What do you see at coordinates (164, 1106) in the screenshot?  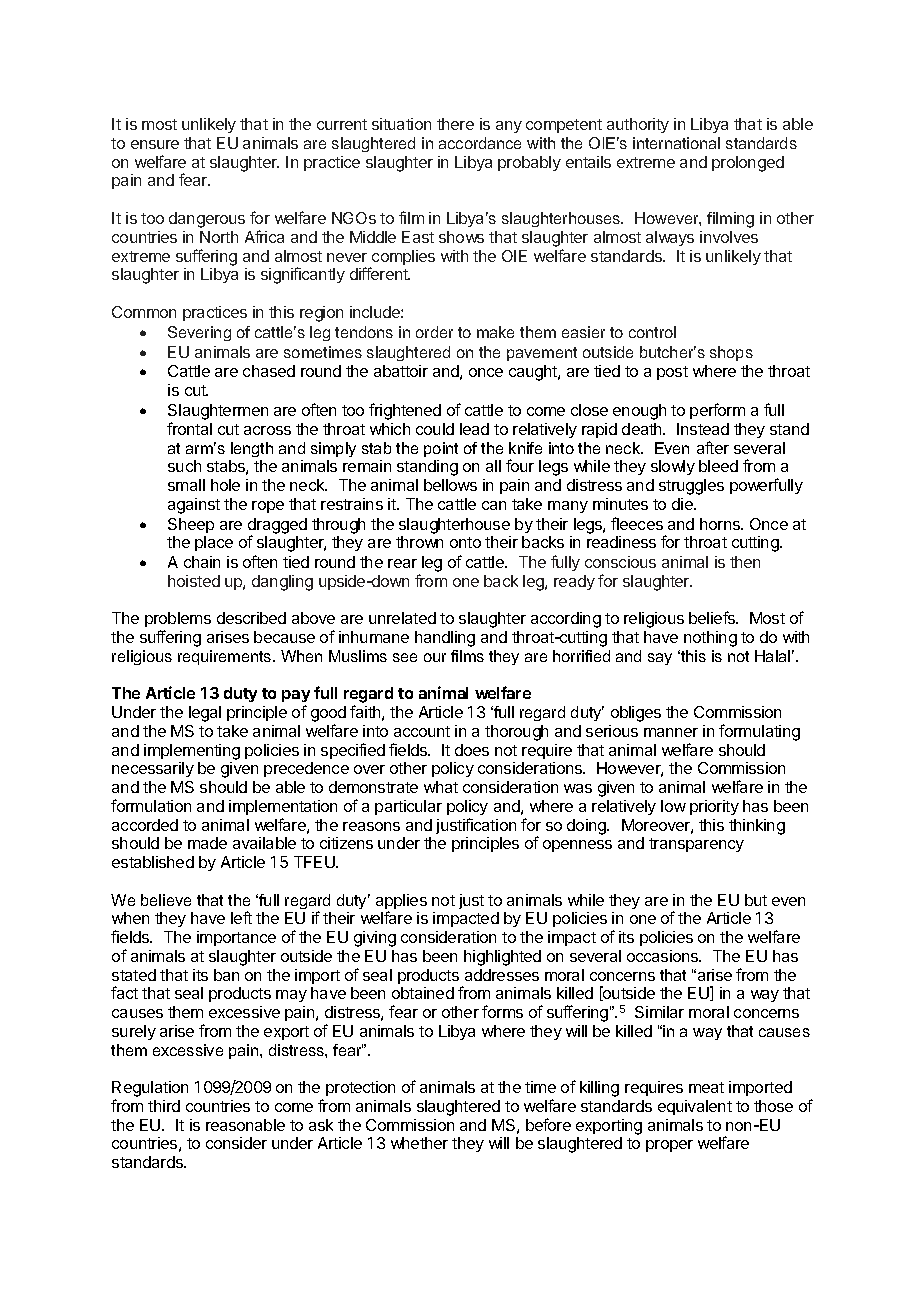 I see `third` at bounding box center [164, 1106].
